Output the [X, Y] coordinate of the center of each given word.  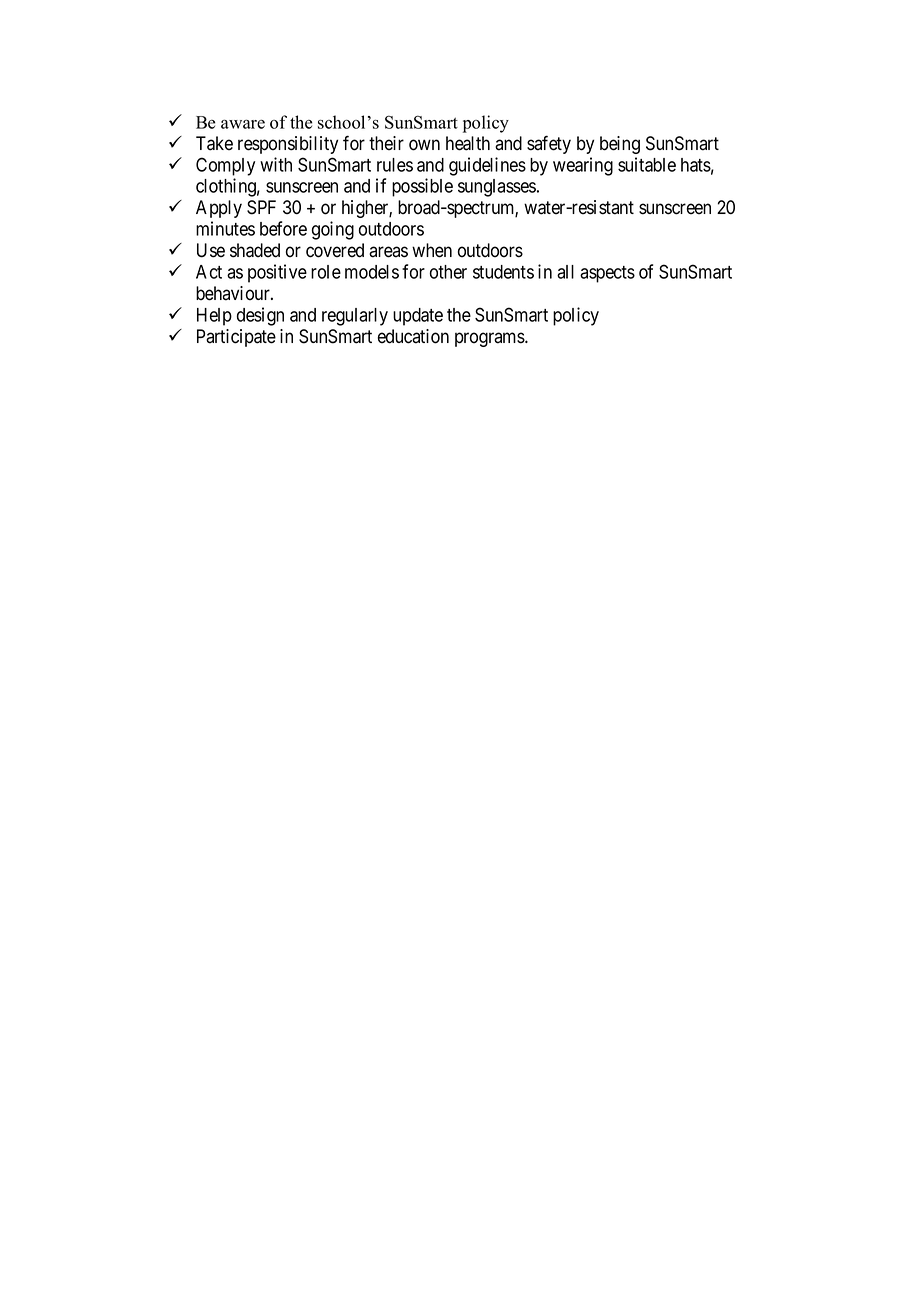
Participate [236, 338]
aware [243, 124]
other [448, 272]
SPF [261, 207]
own [424, 145]
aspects [607, 274]
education [413, 336]
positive [277, 273]
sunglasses [497, 188]
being [620, 145]
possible [422, 187]
